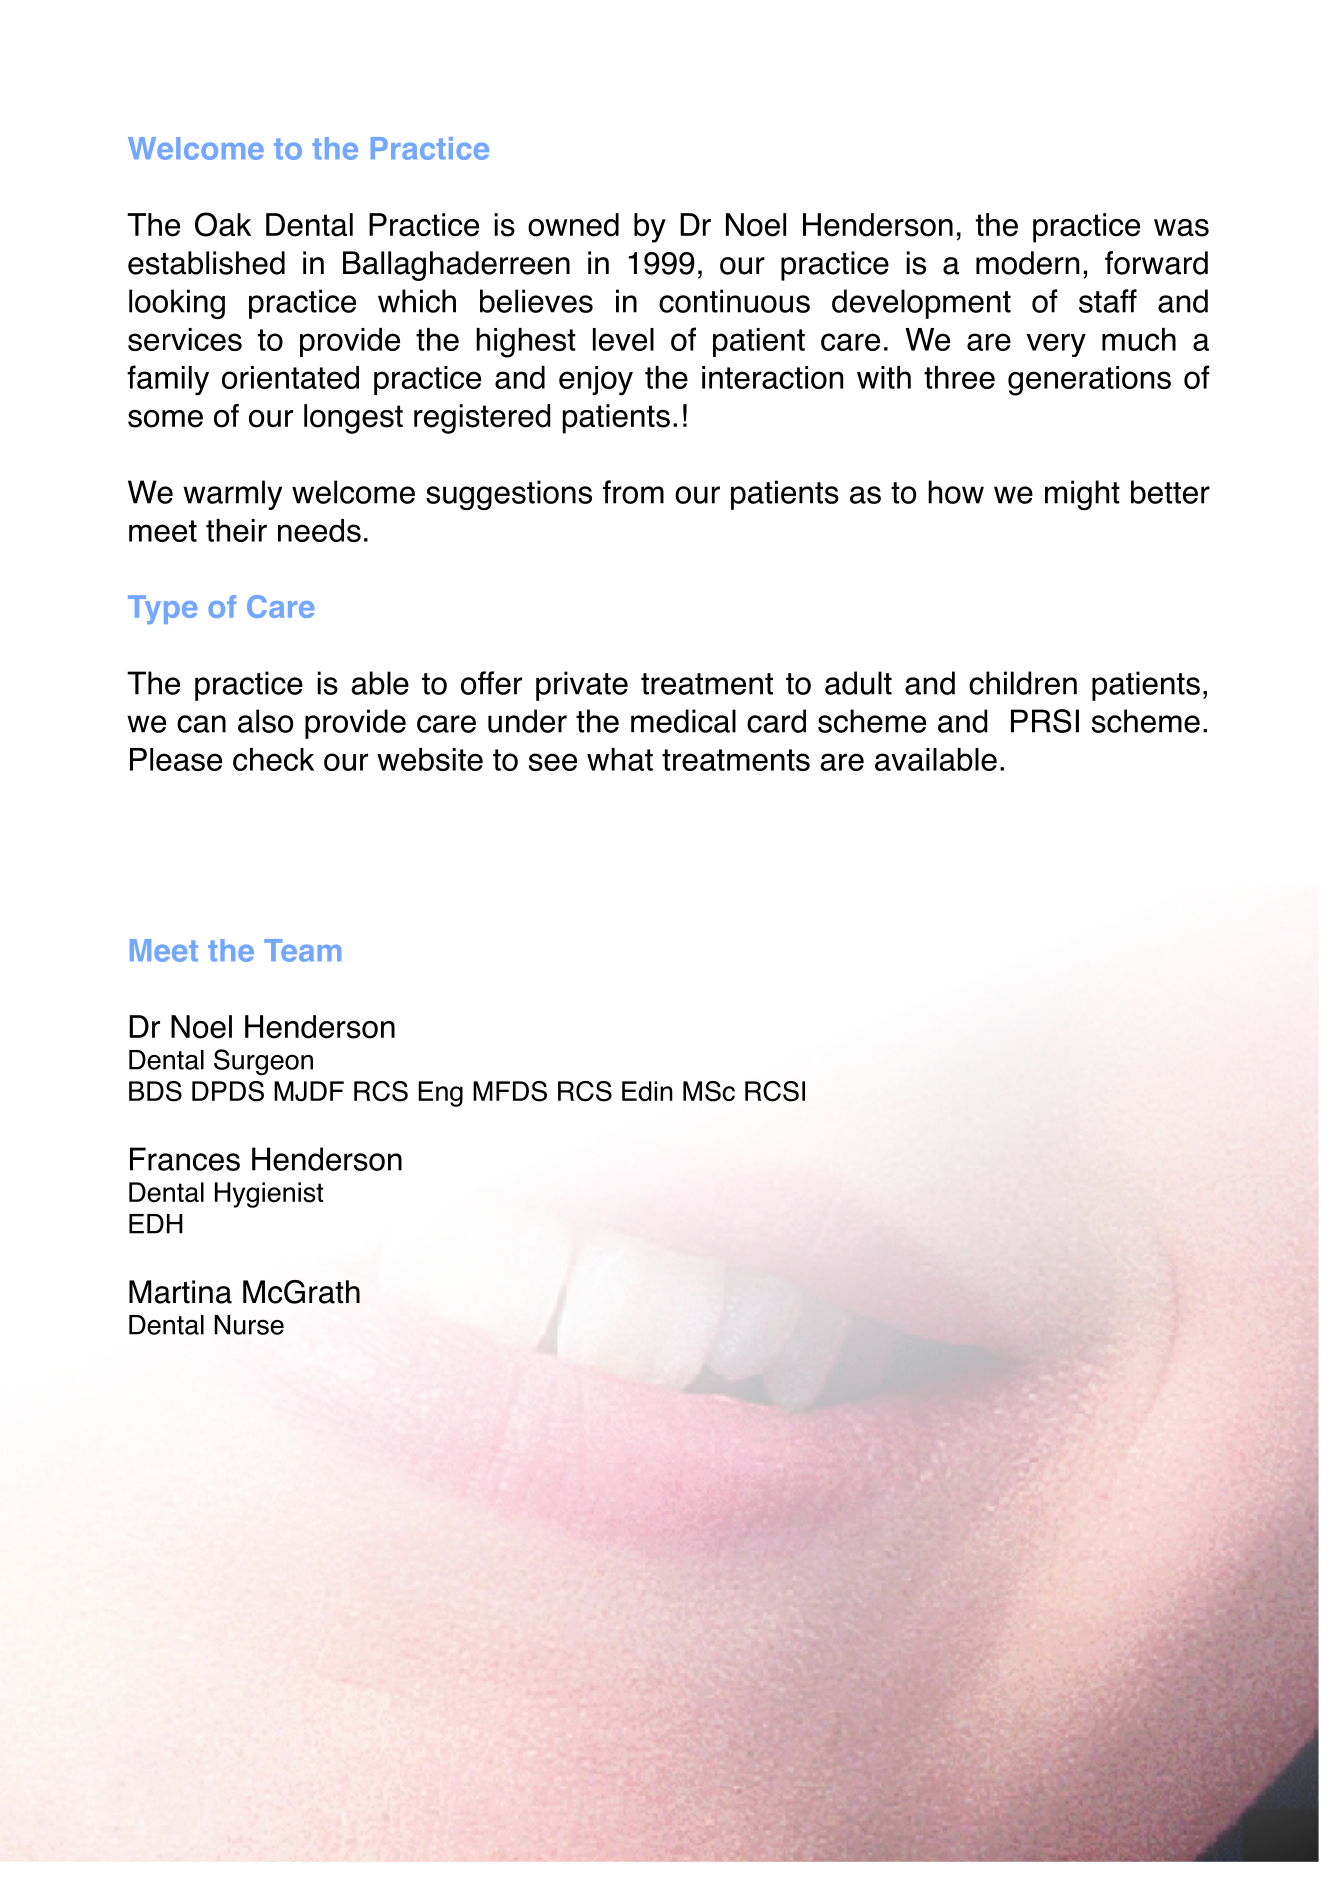 The image size is (1337, 1891). Describe the element at coordinates (266, 721) in the screenshot. I see `also` at that location.
